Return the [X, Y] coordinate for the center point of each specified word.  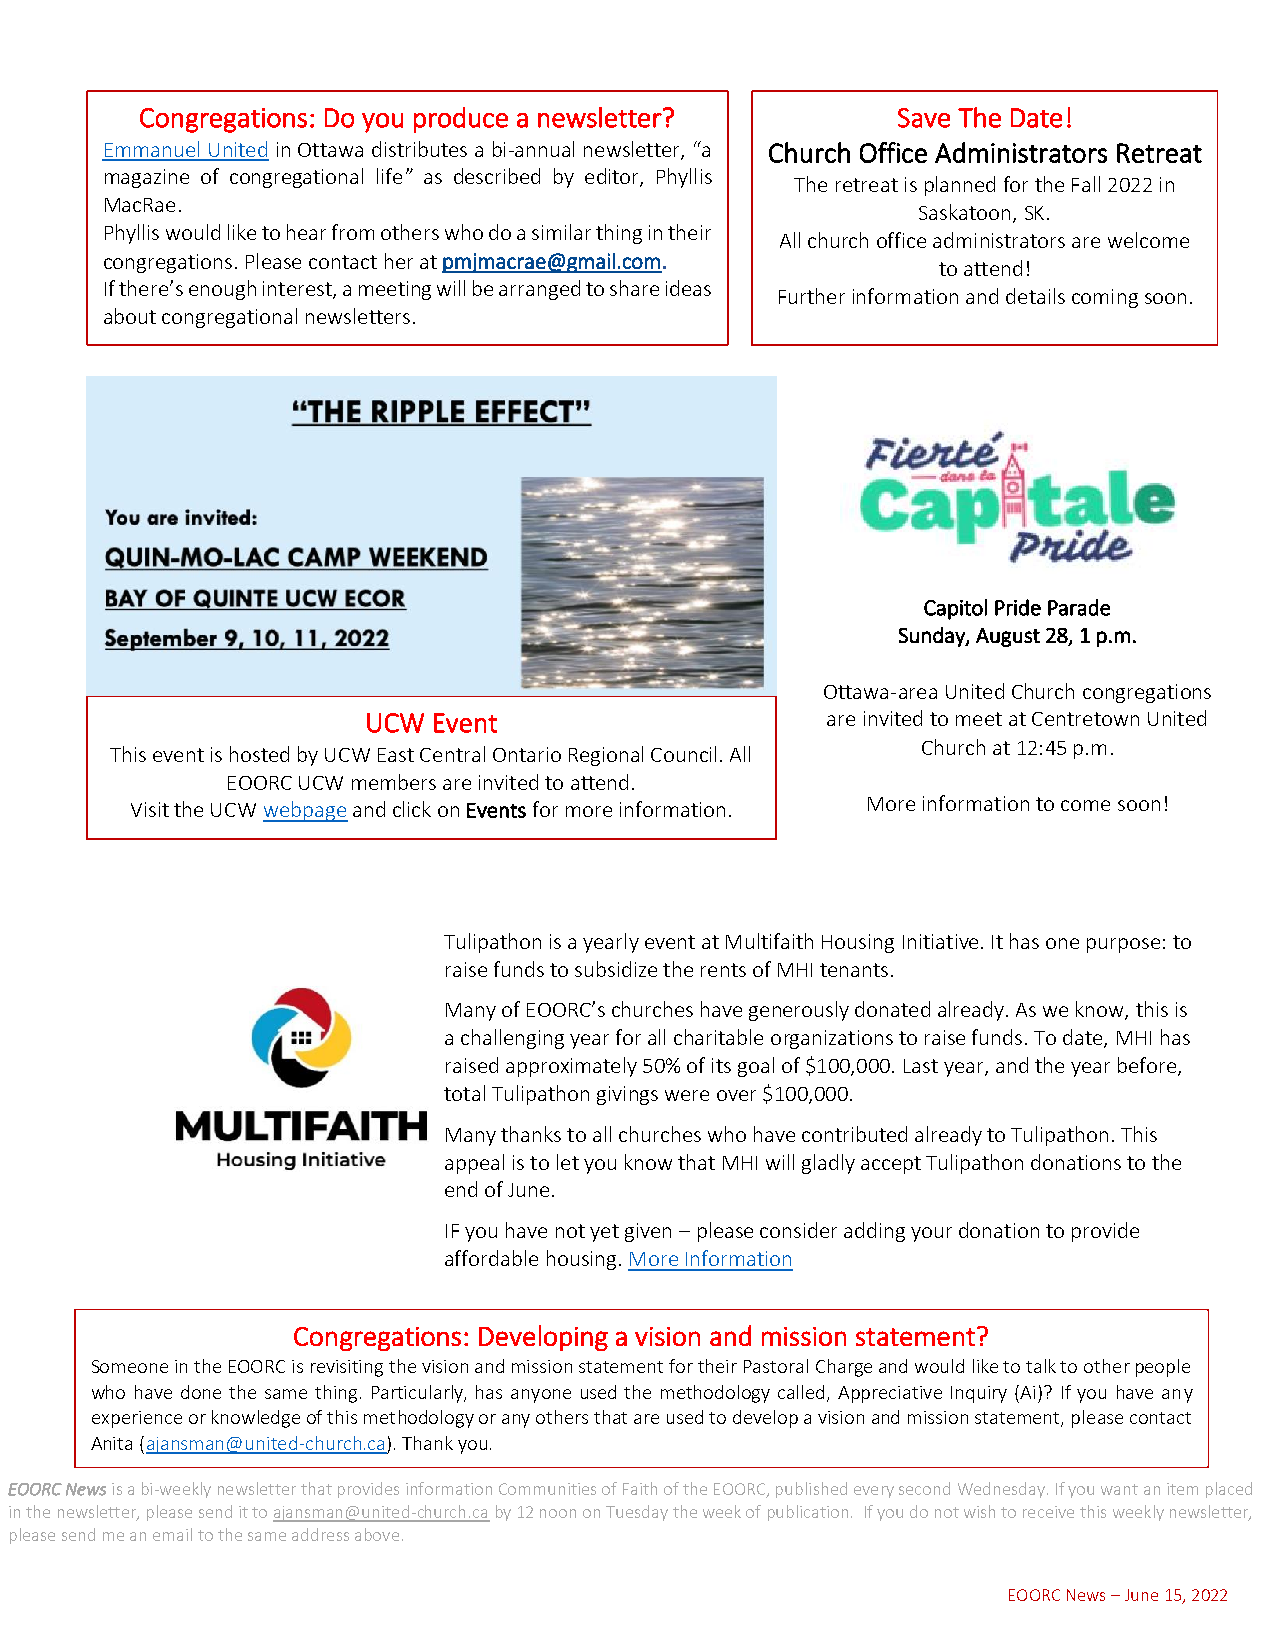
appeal [474, 1164]
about [130, 316]
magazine [147, 178]
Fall [1086, 184]
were [687, 1095]
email [172, 1534]
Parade [1079, 607]
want [1119, 1489]
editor [613, 177]
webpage [305, 811]
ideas [688, 288]
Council [683, 754]
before [1147, 1065]
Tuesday [637, 1513]
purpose [1123, 945]
